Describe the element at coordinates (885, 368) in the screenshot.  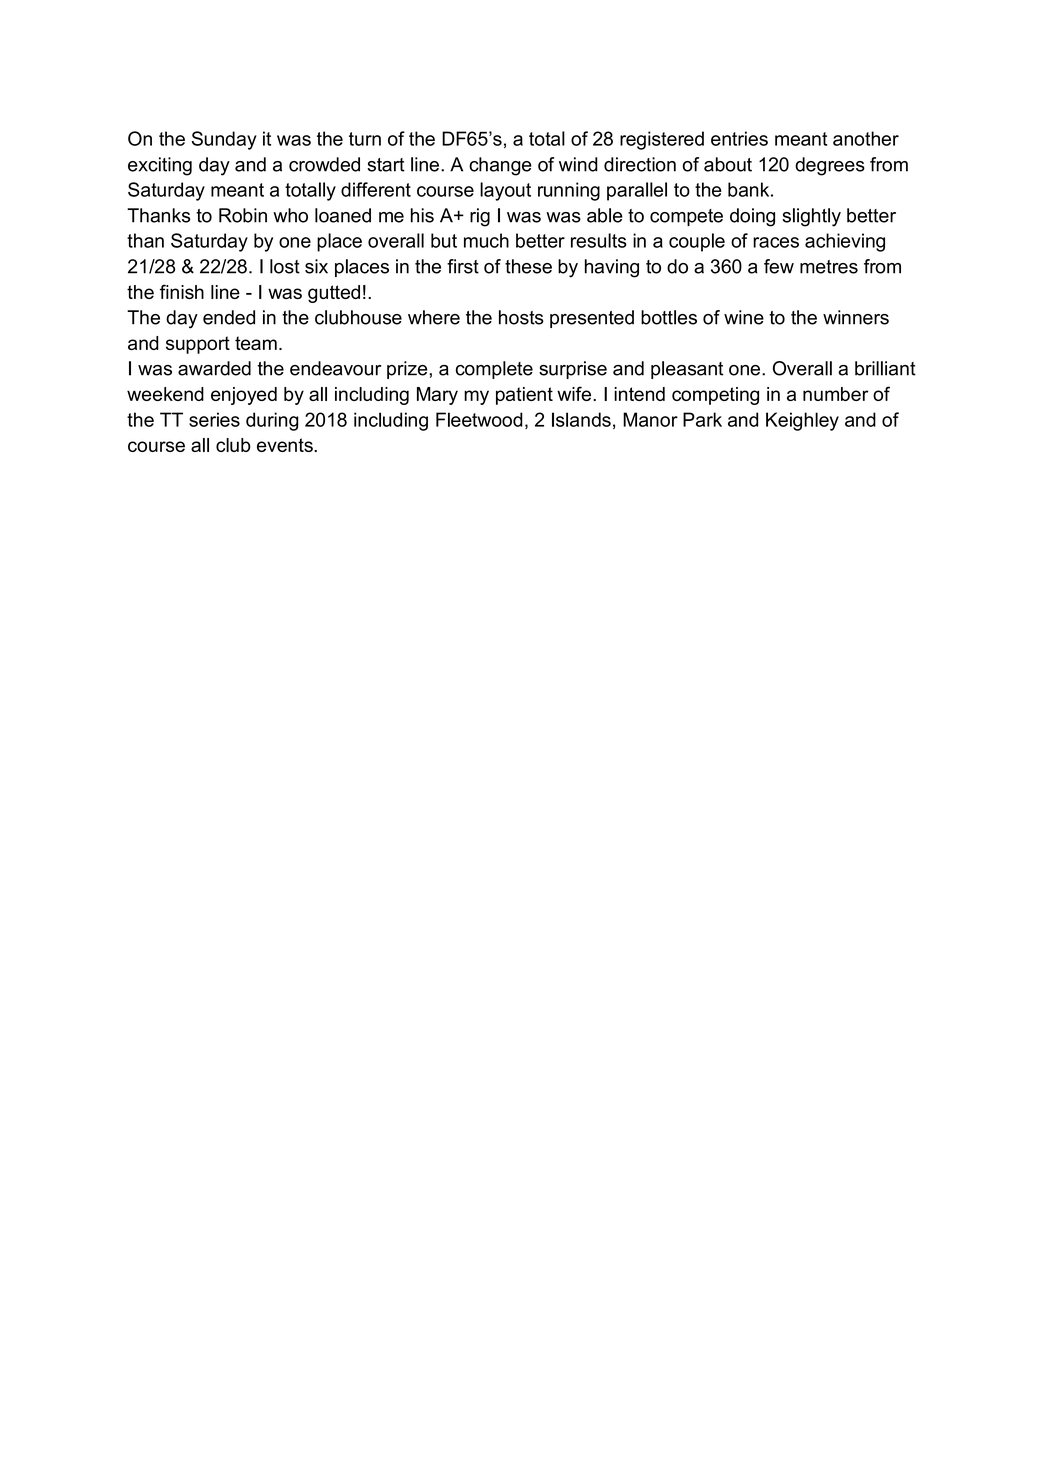
I see `brilliant` at that location.
